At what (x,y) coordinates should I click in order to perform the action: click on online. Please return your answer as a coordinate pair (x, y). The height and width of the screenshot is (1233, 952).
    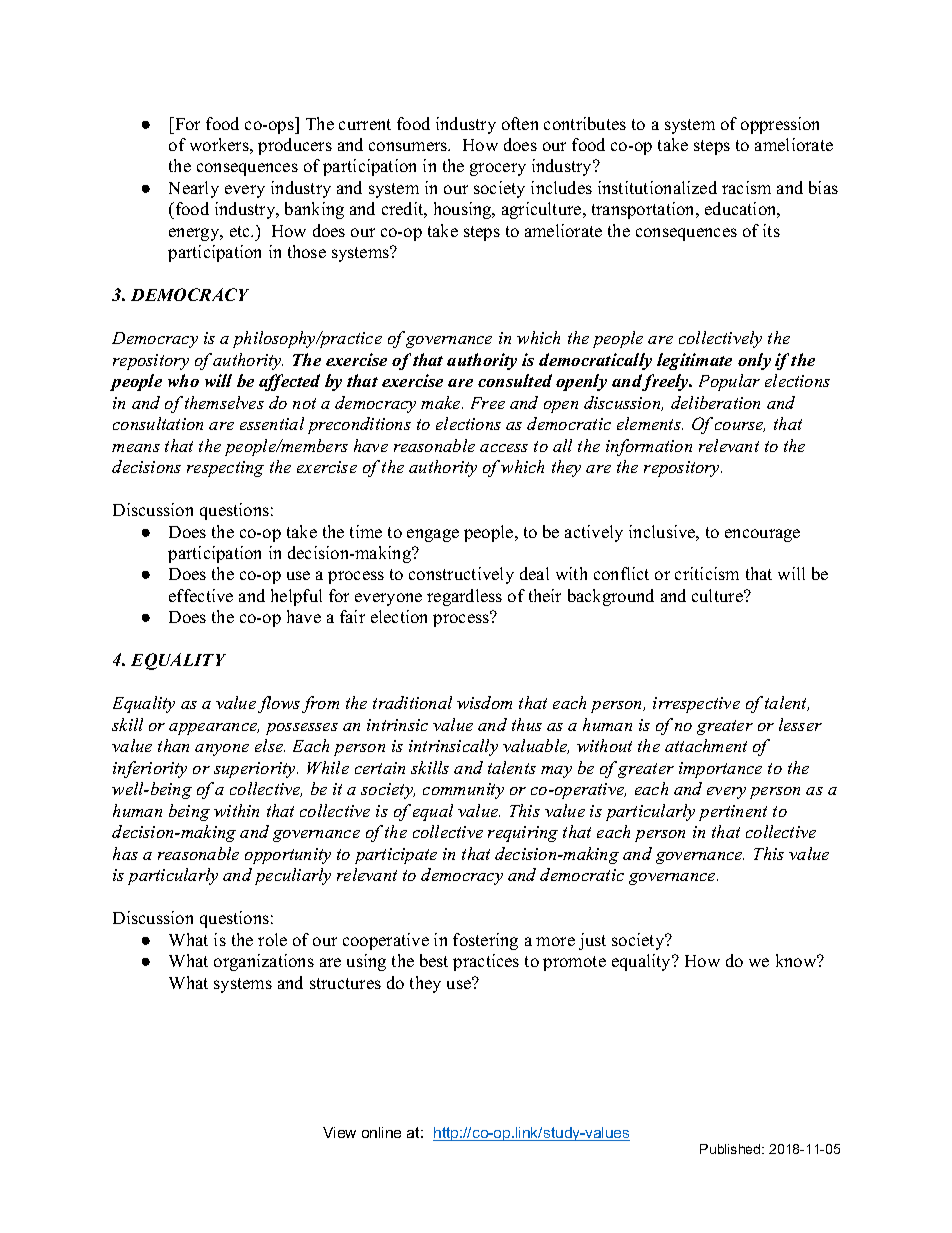
    Looking at the image, I should click on (381, 1132).
